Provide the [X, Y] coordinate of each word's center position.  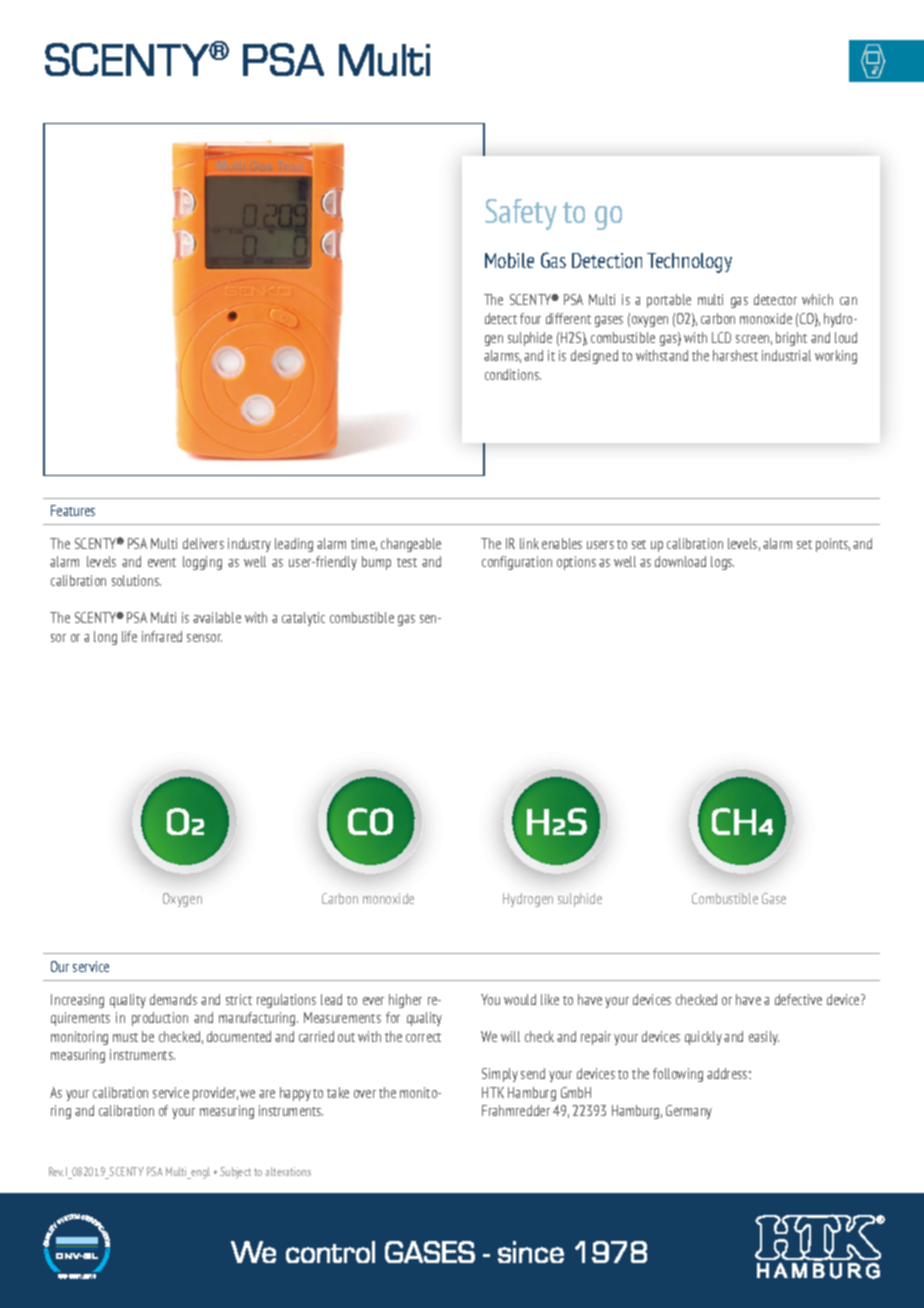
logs [722, 563]
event [162, 562]
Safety [521, 214]
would [520, 999]
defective [798, 999]
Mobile [509, 260]
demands [173, 999]
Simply [500, 1075]
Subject [235, 1173]
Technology [689, 263]
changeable [411, 545]
